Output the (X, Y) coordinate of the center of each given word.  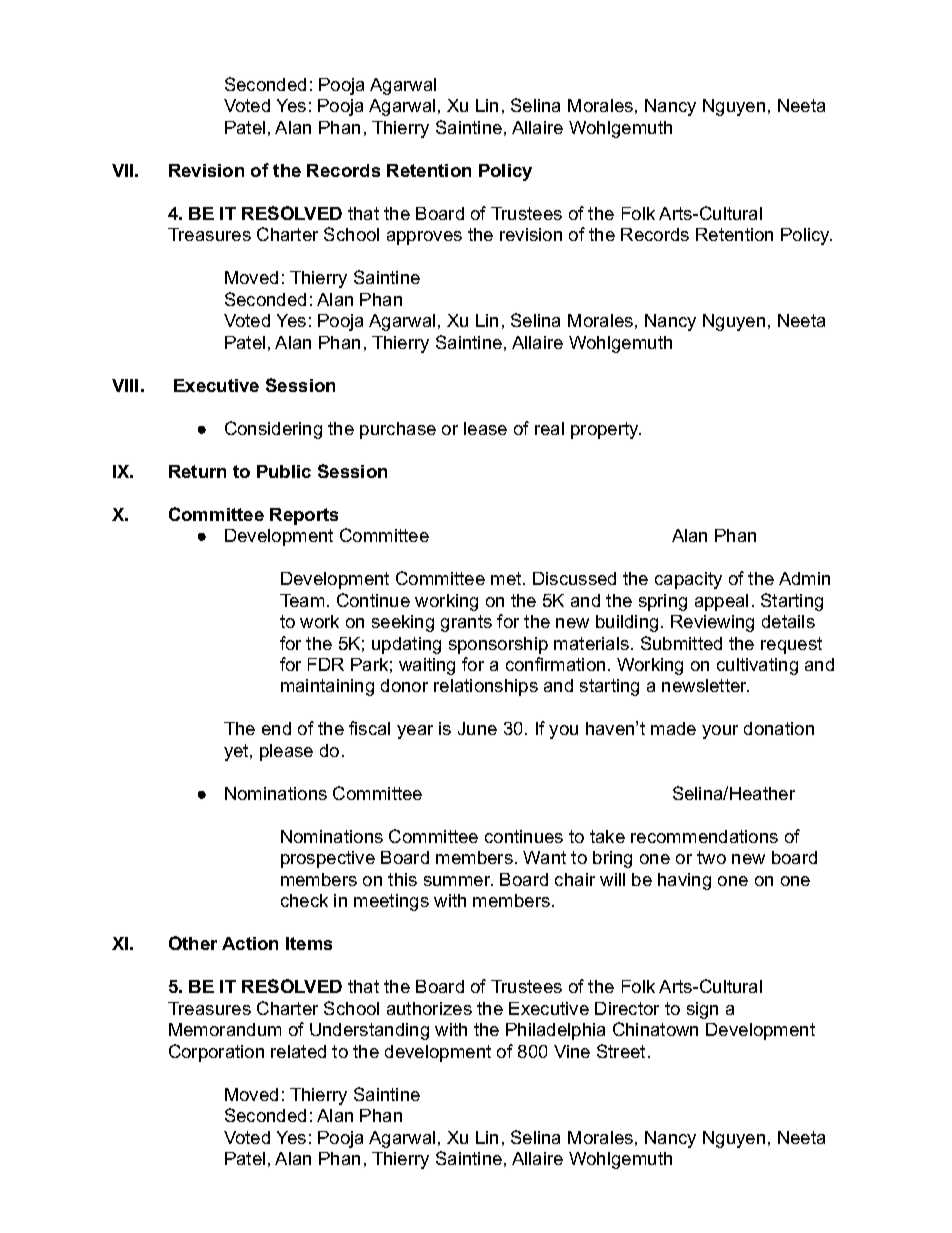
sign (702, 1010)
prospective (328, 859)
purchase (398, 430)
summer (458, 881)
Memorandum (225, 1029)
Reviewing (712, 623)
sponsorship (498, 645)
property (606, 430)
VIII (125, 385)
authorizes (429, 1008)
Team (302, 600)
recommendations (704, 836)
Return (197, 471)
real (549, 428)
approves (424, 238)
